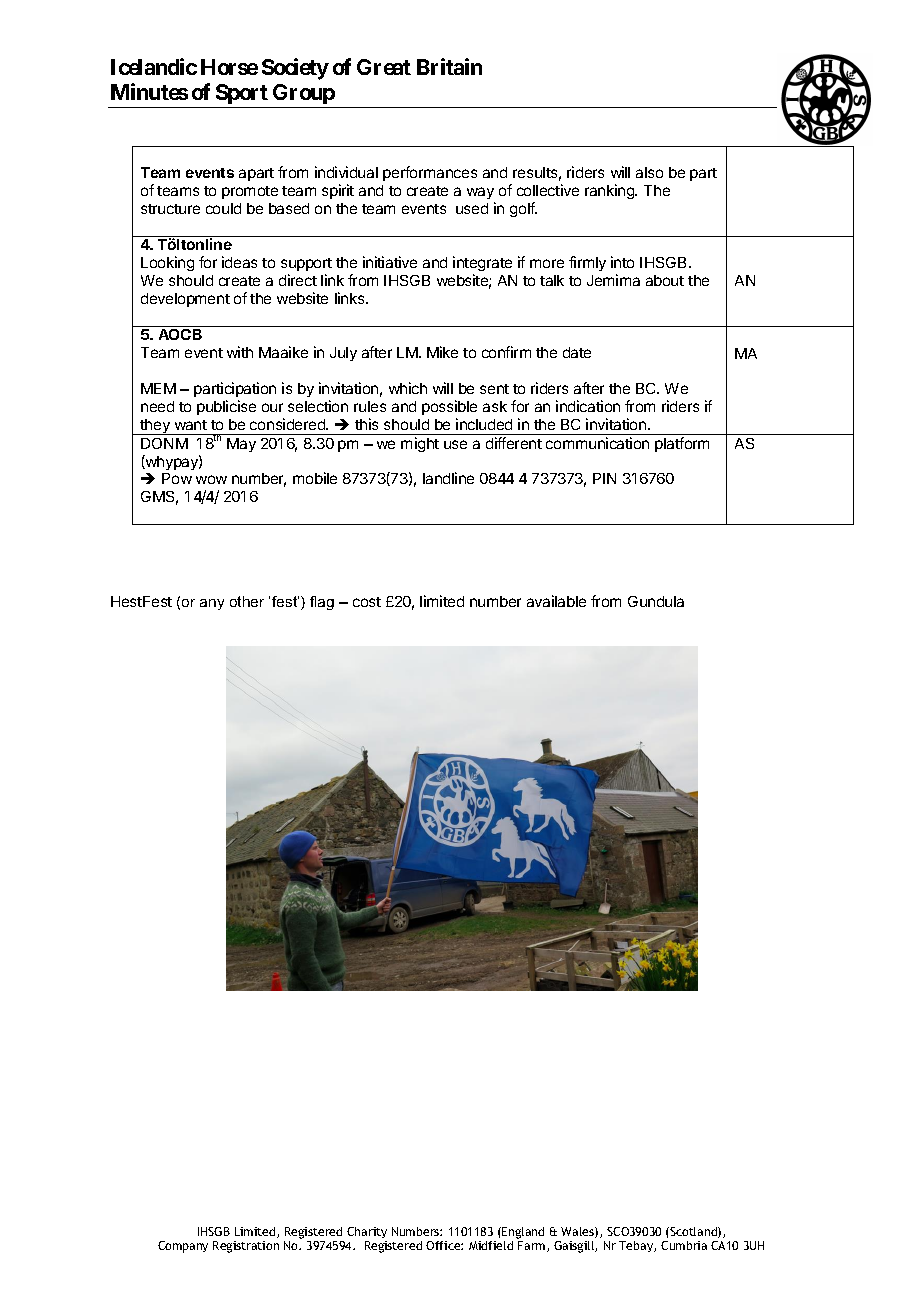 This image has height=1309, width=924. What do you see at coordinates (448, 478) in the image?
I see `landline` at bounding box center [448, 478].
